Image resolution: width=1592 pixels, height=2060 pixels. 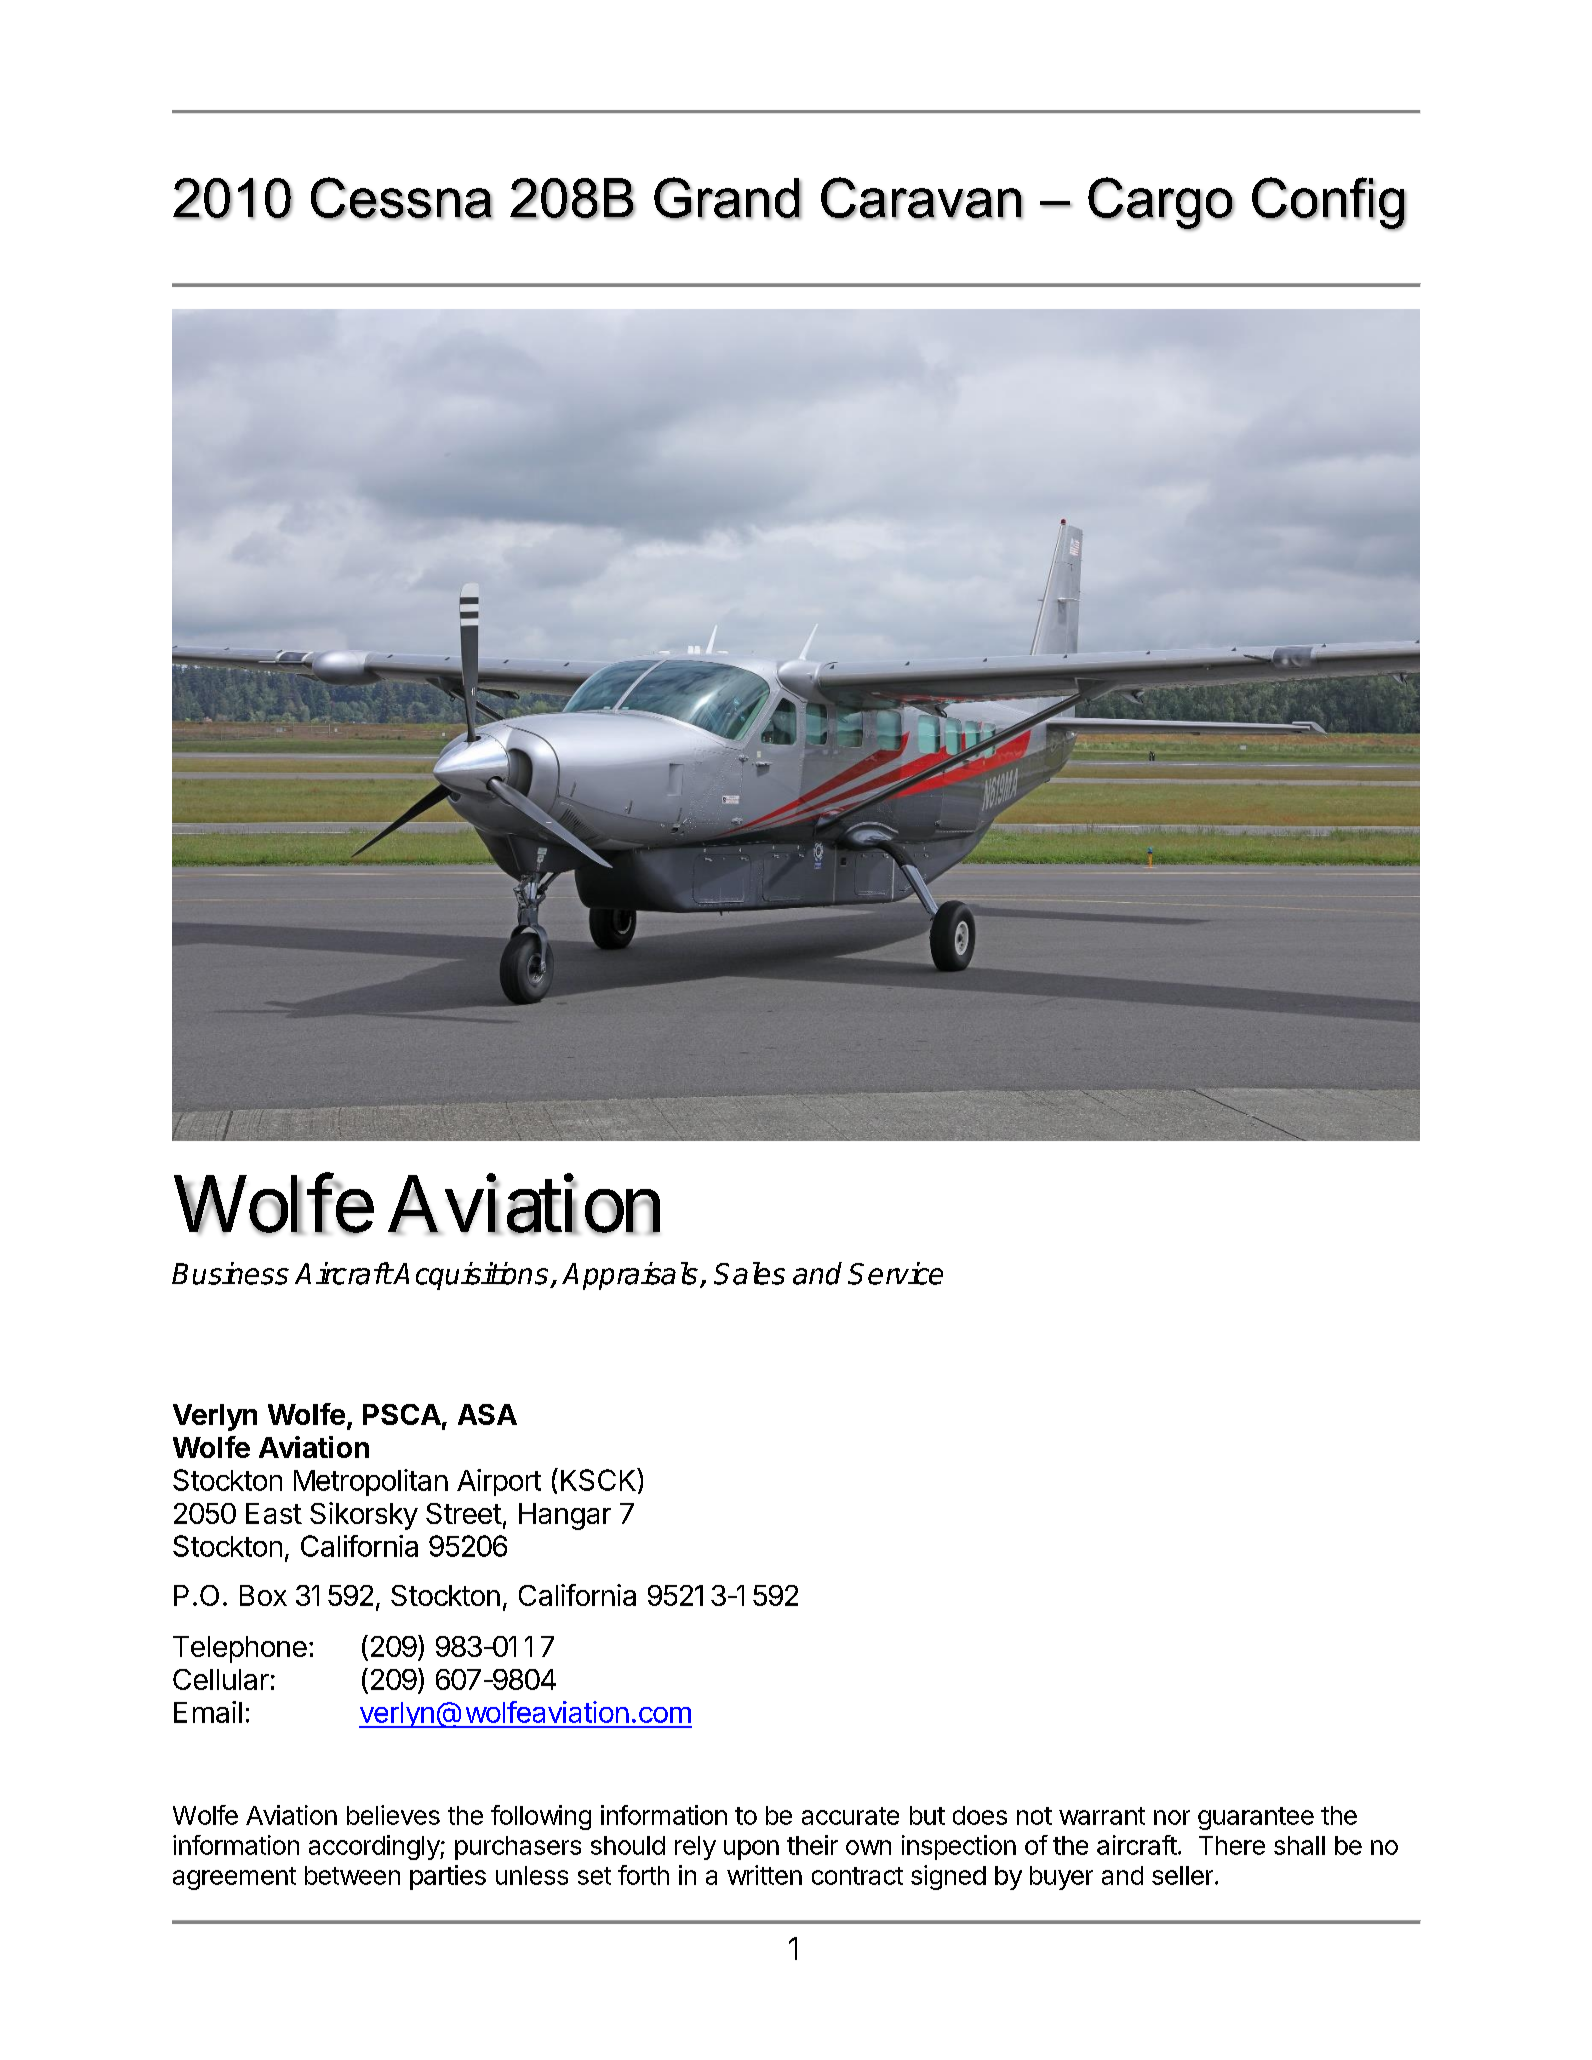 I want to click on Cessna, so click(x=402, y=198).
